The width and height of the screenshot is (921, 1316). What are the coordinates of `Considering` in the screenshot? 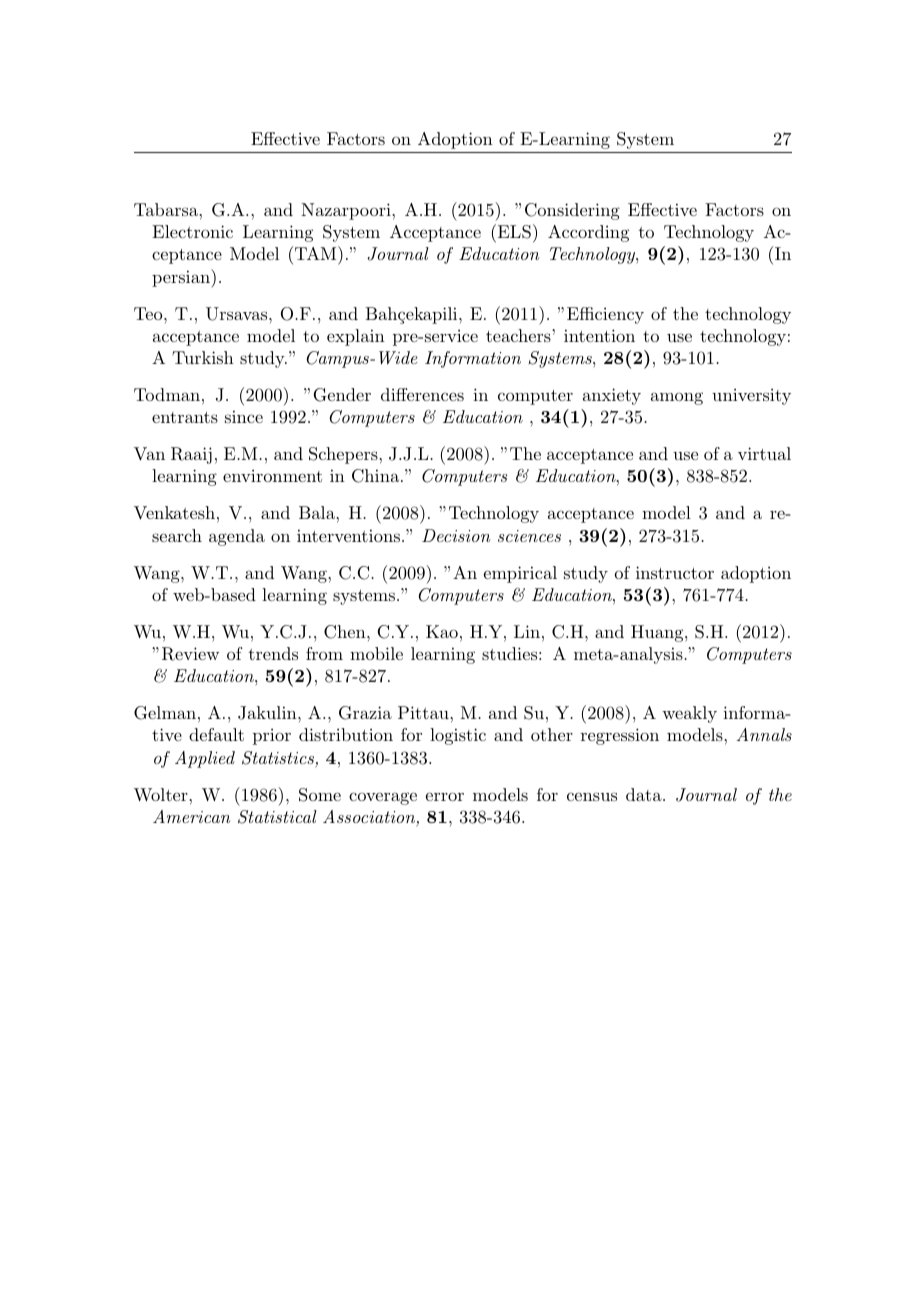 It's located at (572, 211).
